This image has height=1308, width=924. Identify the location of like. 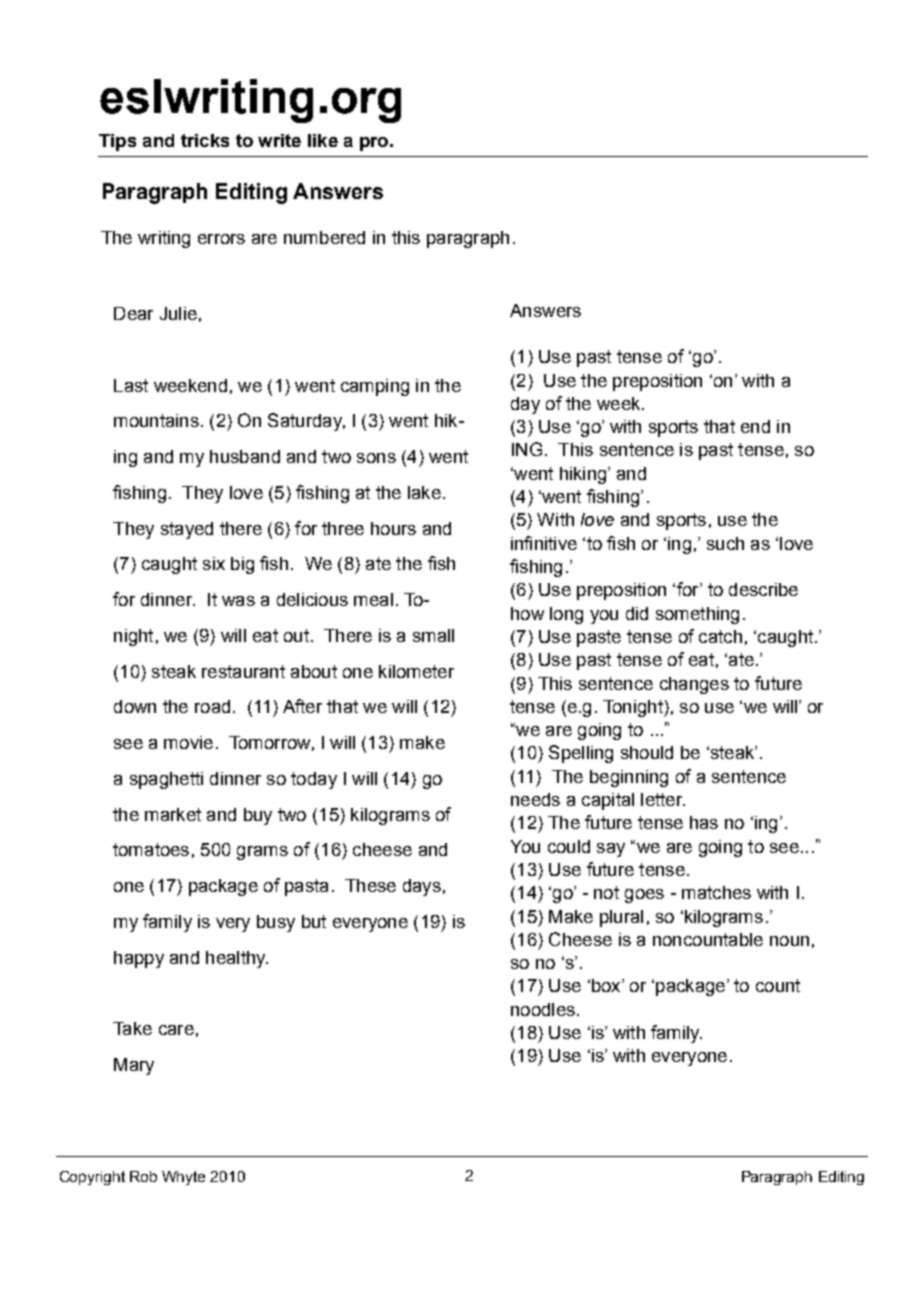
(323, 140).
